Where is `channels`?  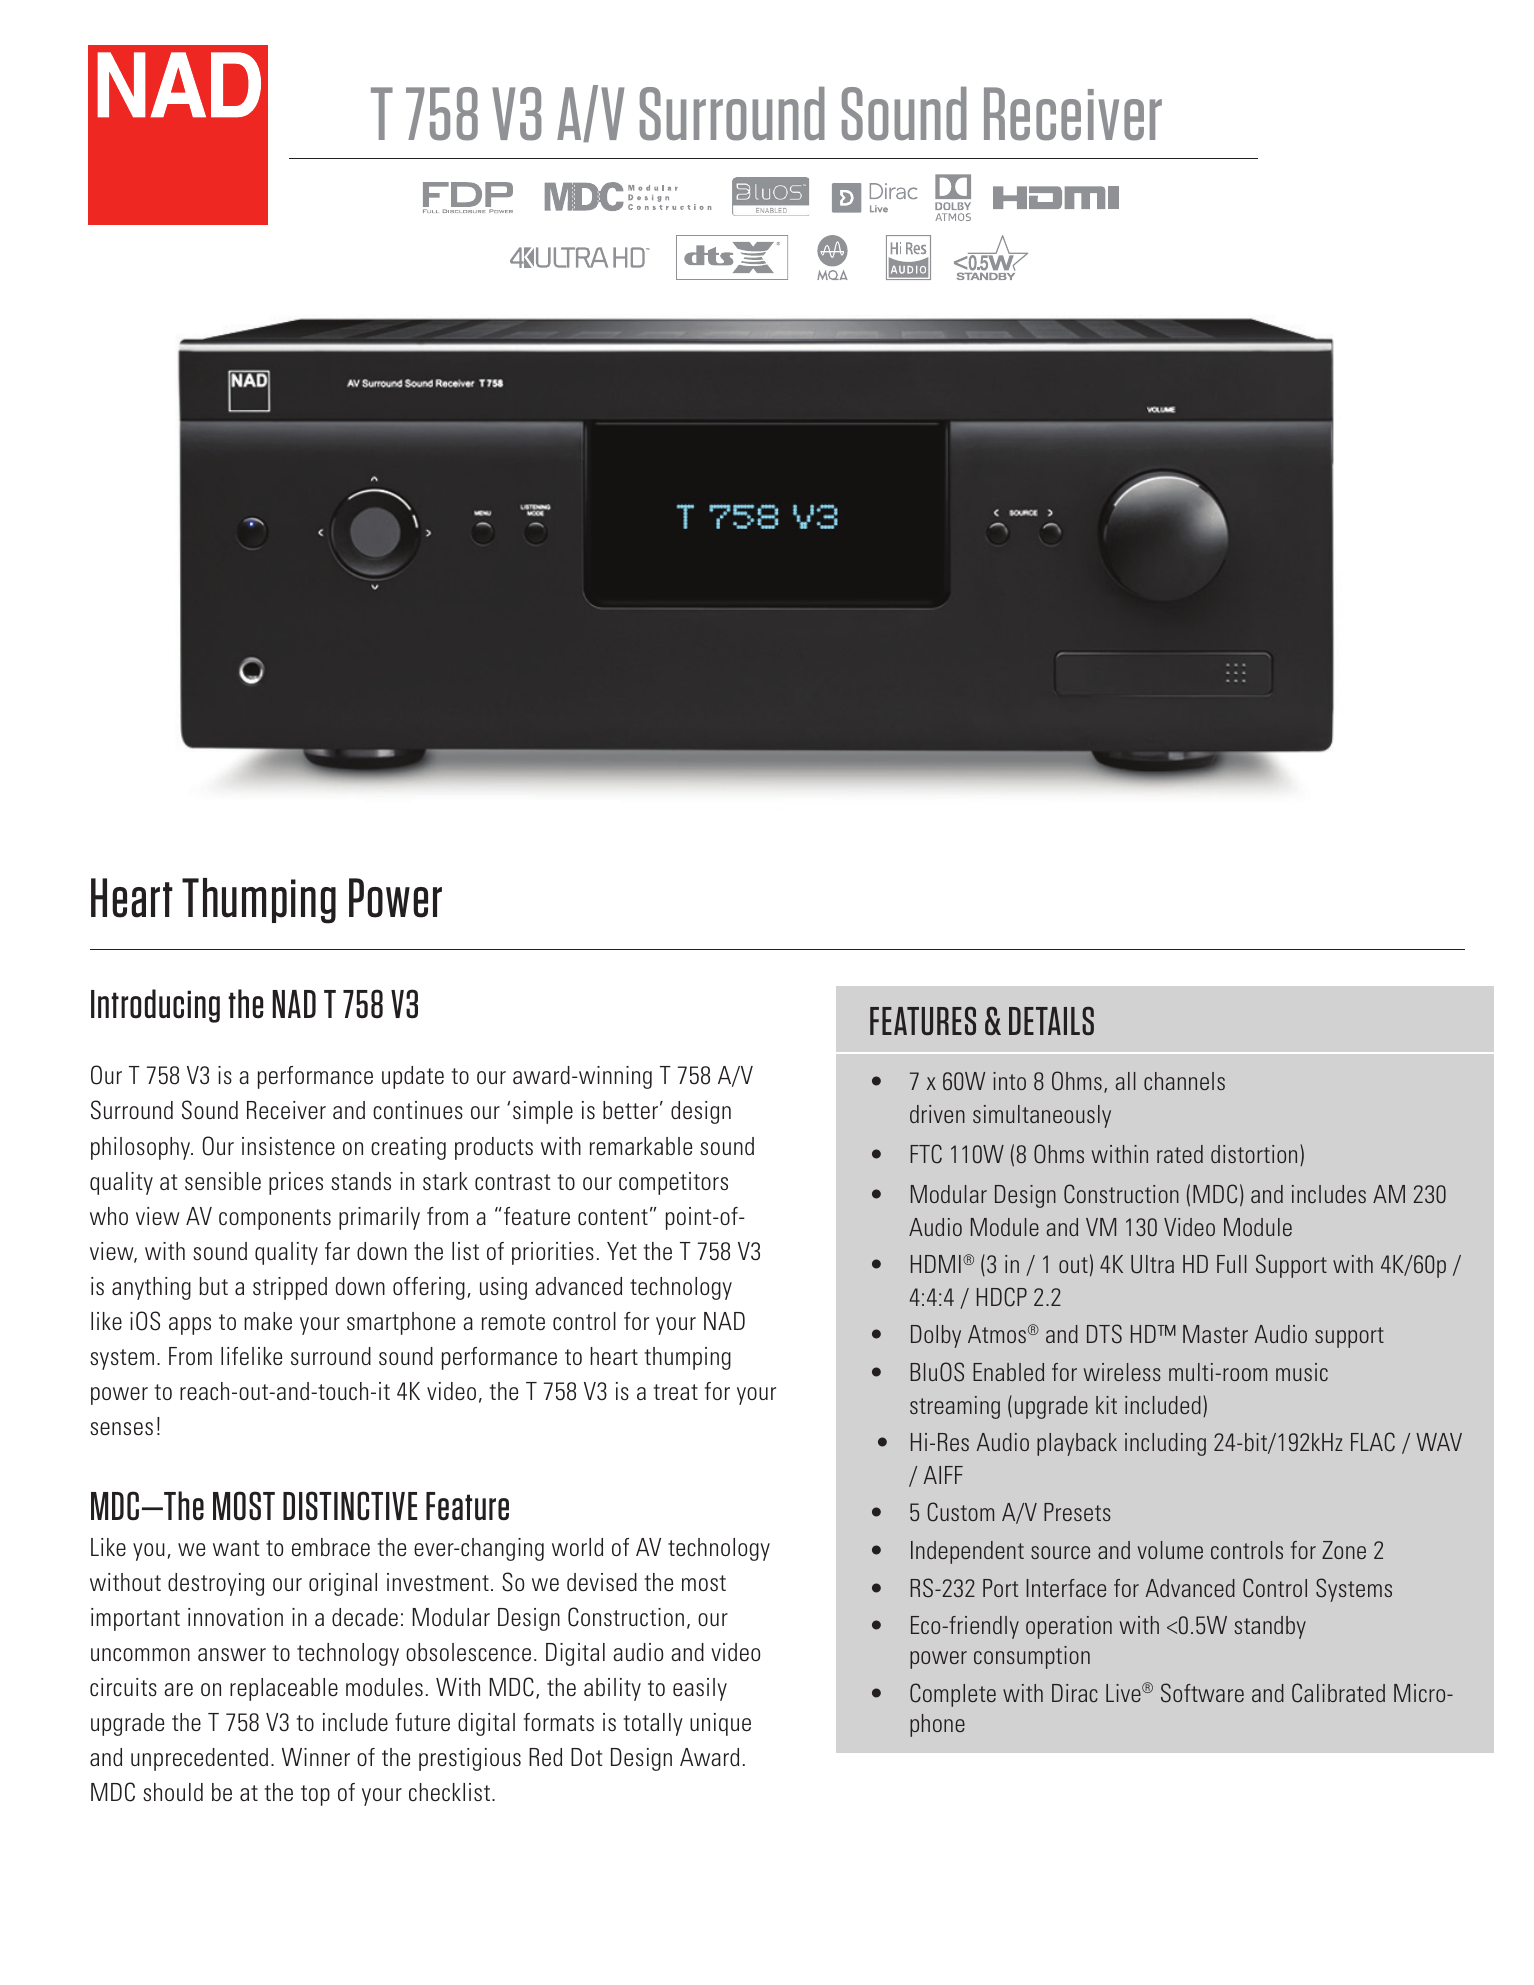
channels is located at coordinates (1184, 1081).
